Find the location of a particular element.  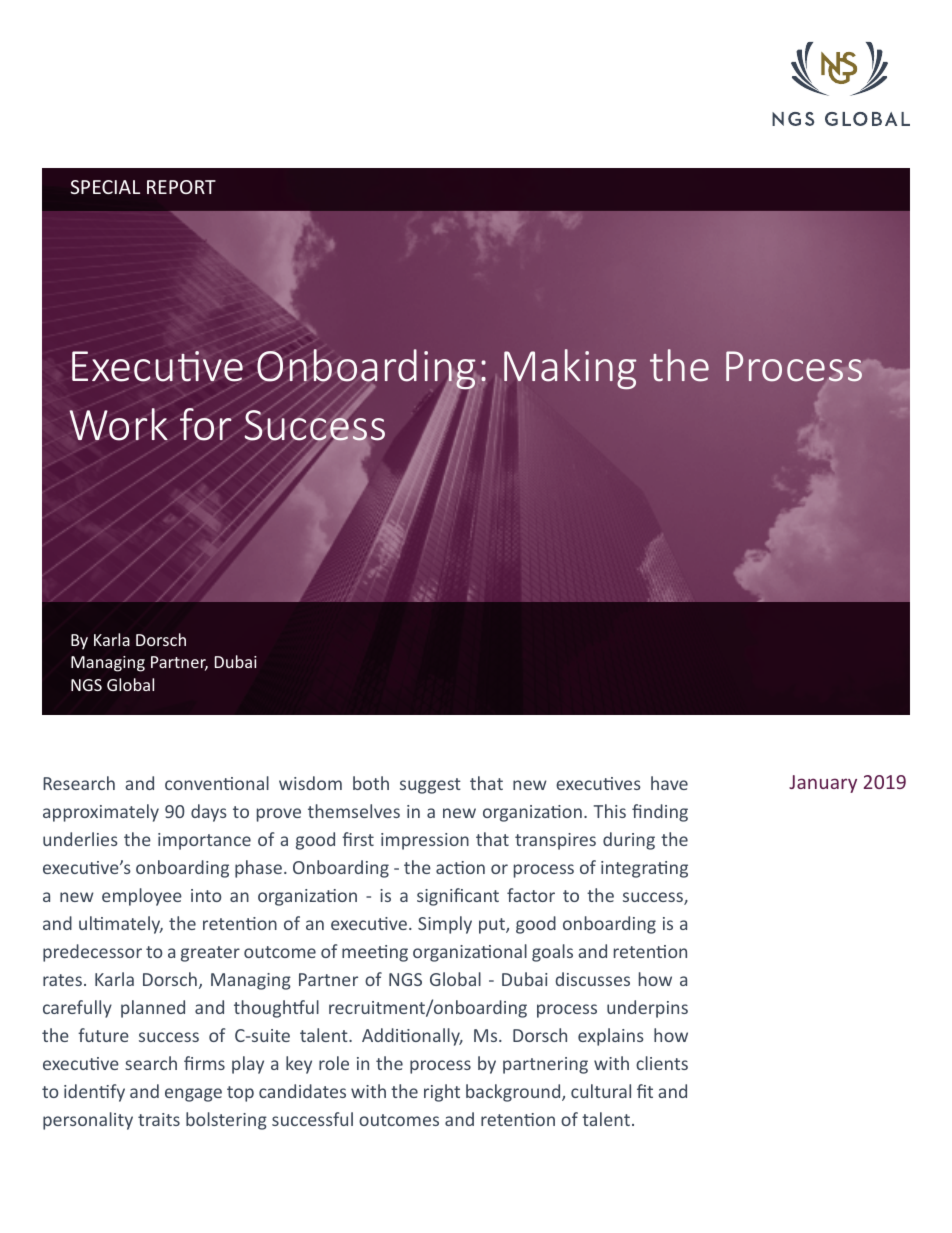

for is located at coordinates (206, 424).
